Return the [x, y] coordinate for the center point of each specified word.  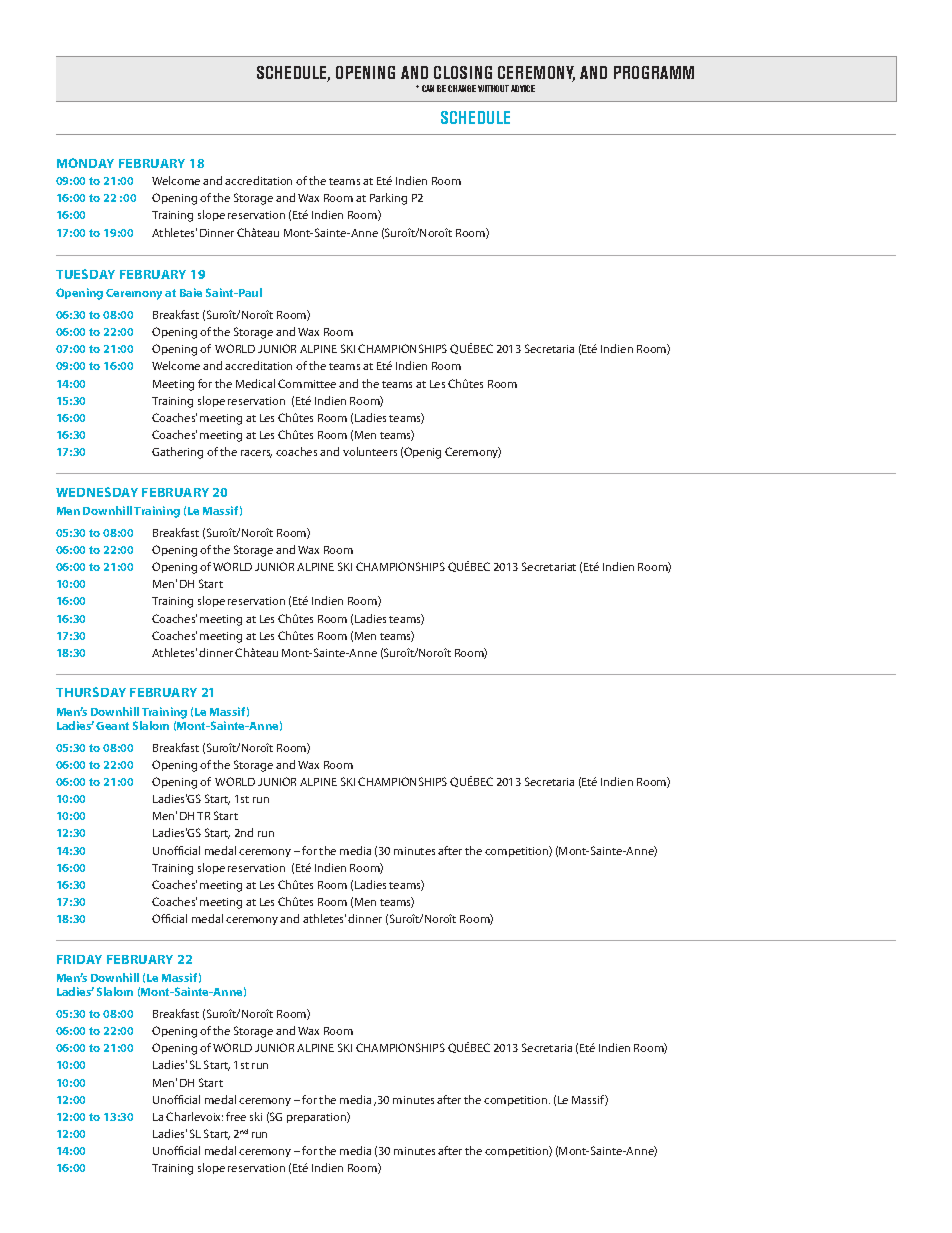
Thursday [91, 692]
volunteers [370, 451]
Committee [307, 383]
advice [523, 88]
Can [428, 88]
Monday [85, 163]
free [236, 1116]
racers [256, 454]
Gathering [177, 453]
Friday [79, 959]
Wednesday [97, 492]
